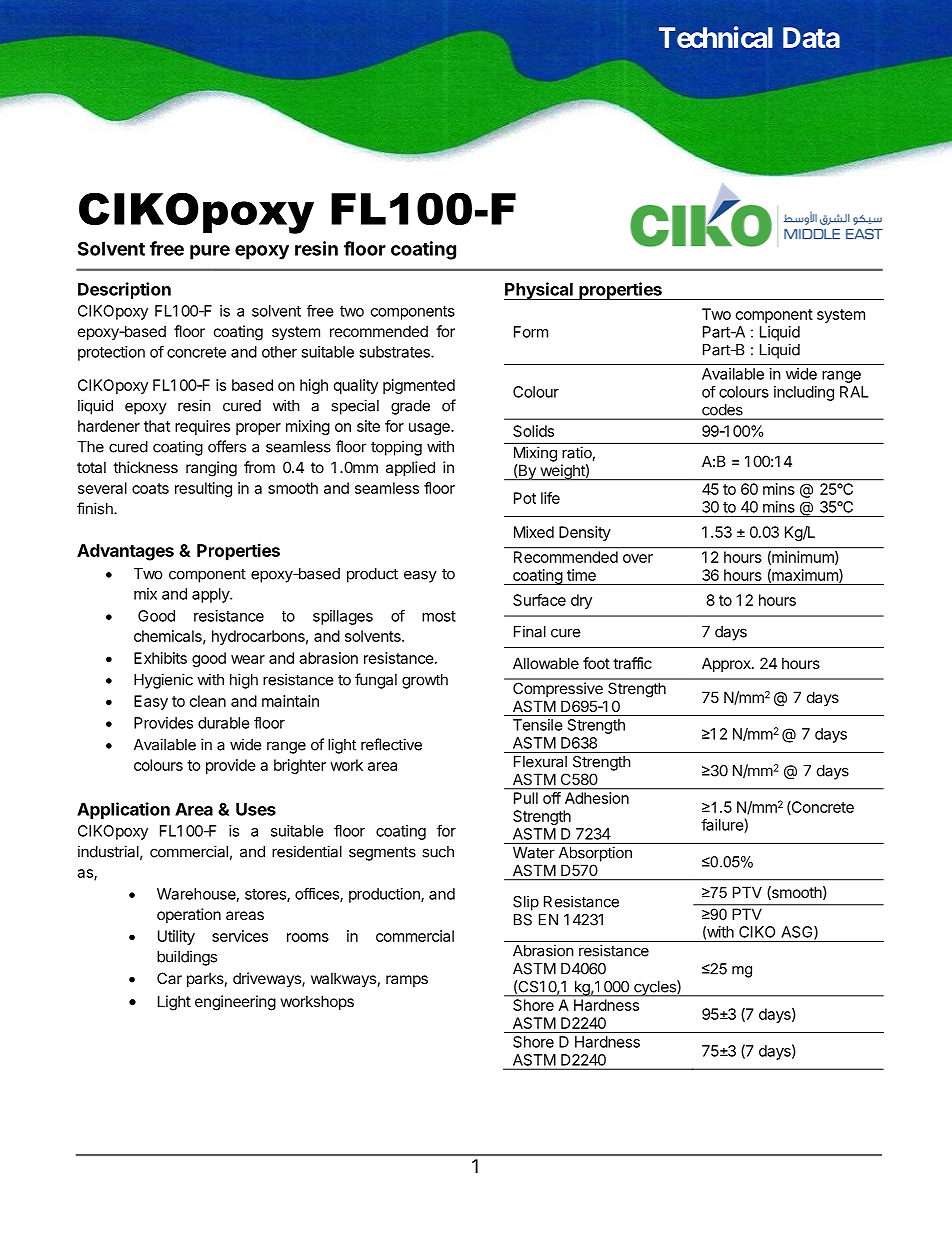  I want to click on Physical, so click(539, 291).
